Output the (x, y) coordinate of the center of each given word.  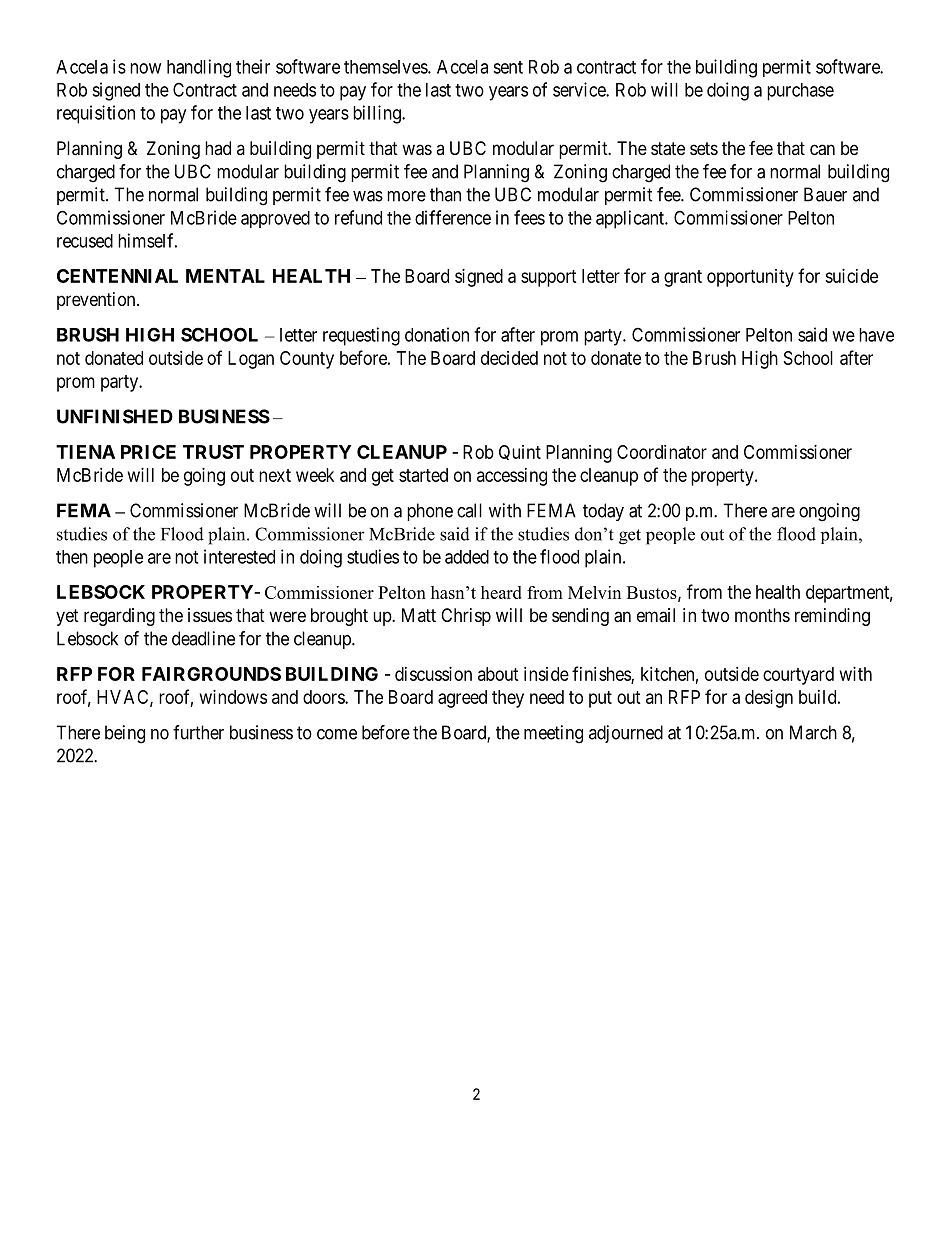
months (762, 615)
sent (508, 67)
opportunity (750, 278)
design (769, 699)
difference (453, 217)
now (145, 68)
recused (85, 241)
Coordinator (662, 452)
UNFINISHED (115, 416)
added (467, 557)
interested (239, 556)
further (198, 732)
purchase (800, 92)
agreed (462, 699)
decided (509, 358)
